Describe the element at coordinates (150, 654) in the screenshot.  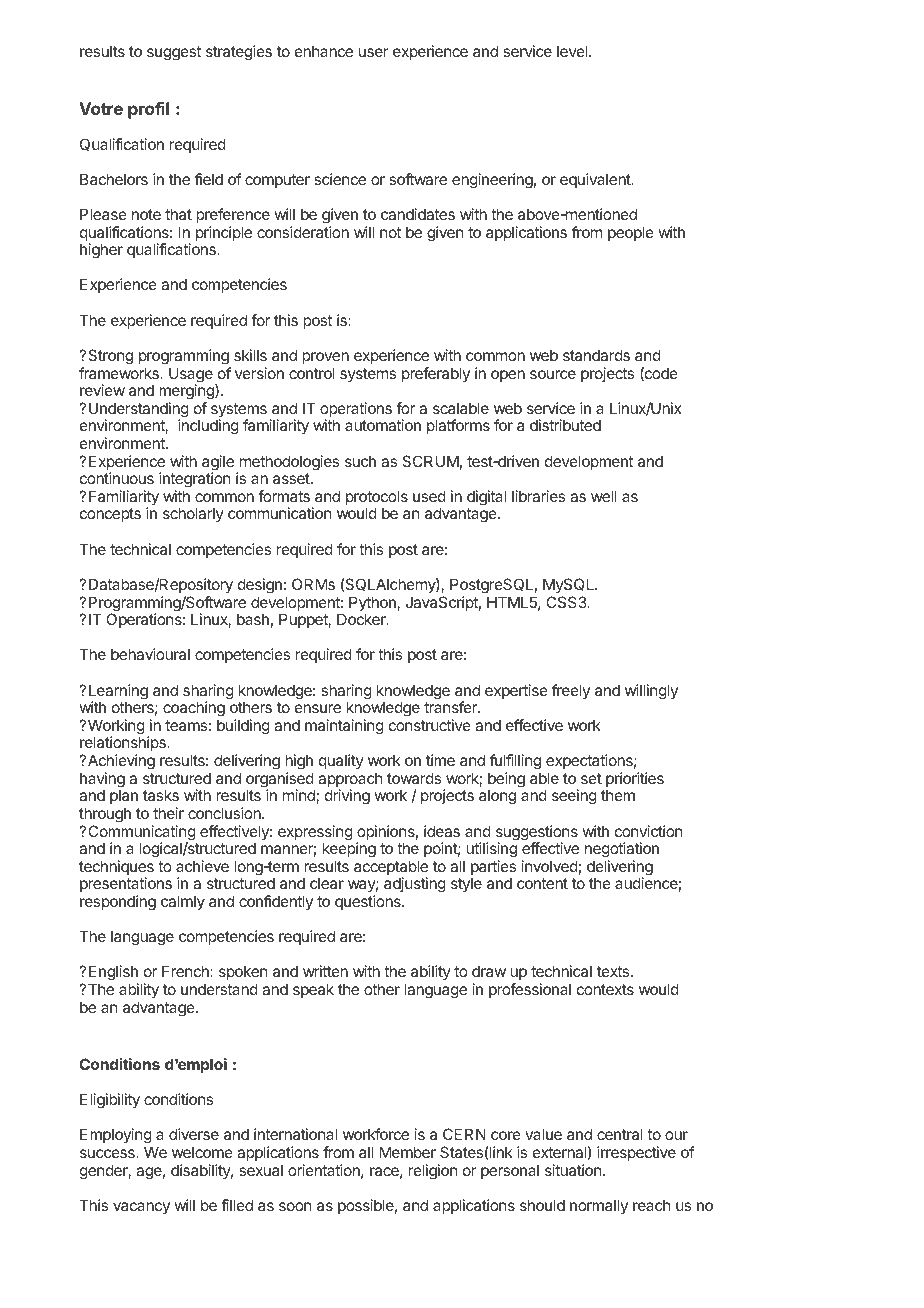
I see `behavioural` at that location.
